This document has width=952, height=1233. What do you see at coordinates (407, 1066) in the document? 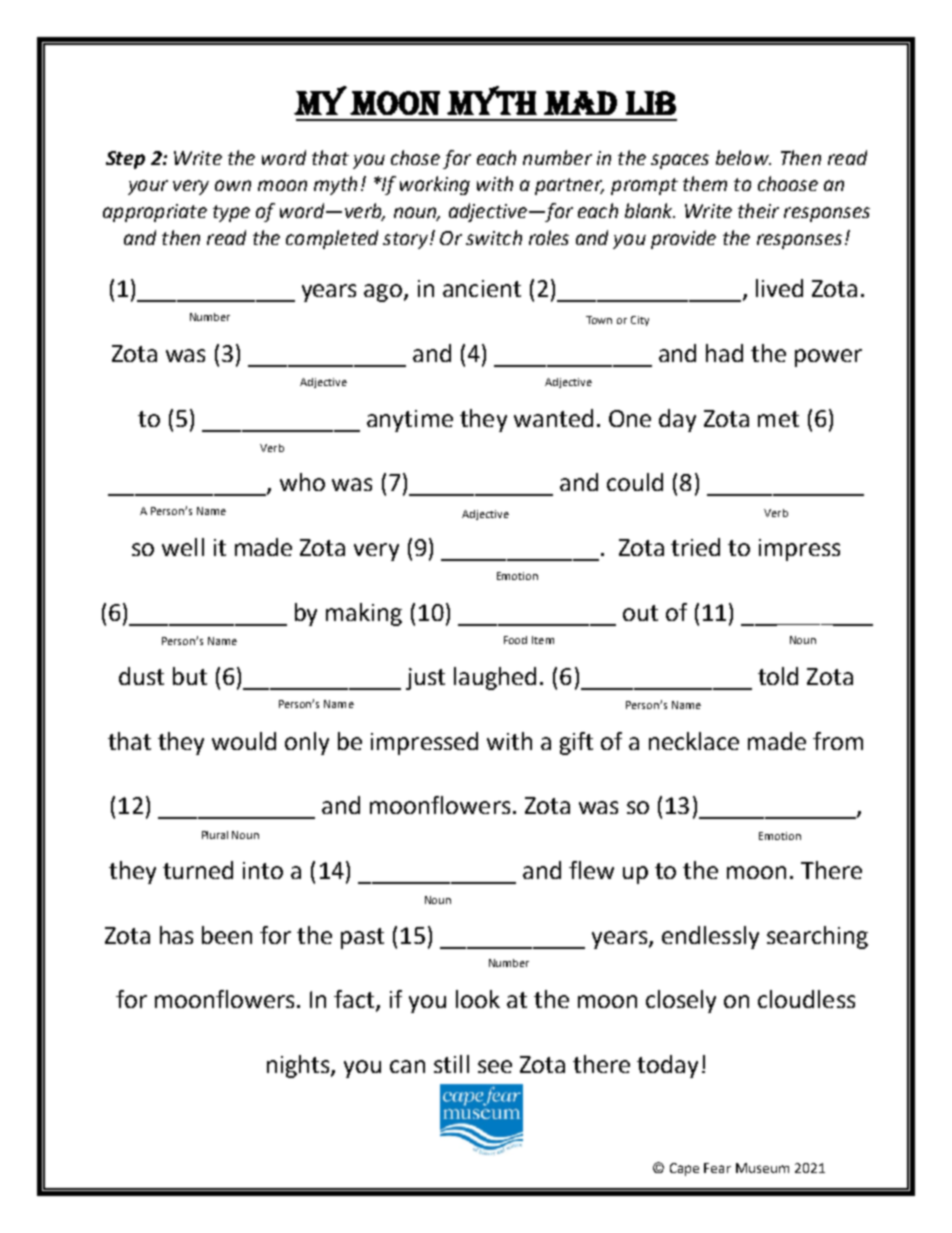
I see `can` at bounding box center [407, 1066].
